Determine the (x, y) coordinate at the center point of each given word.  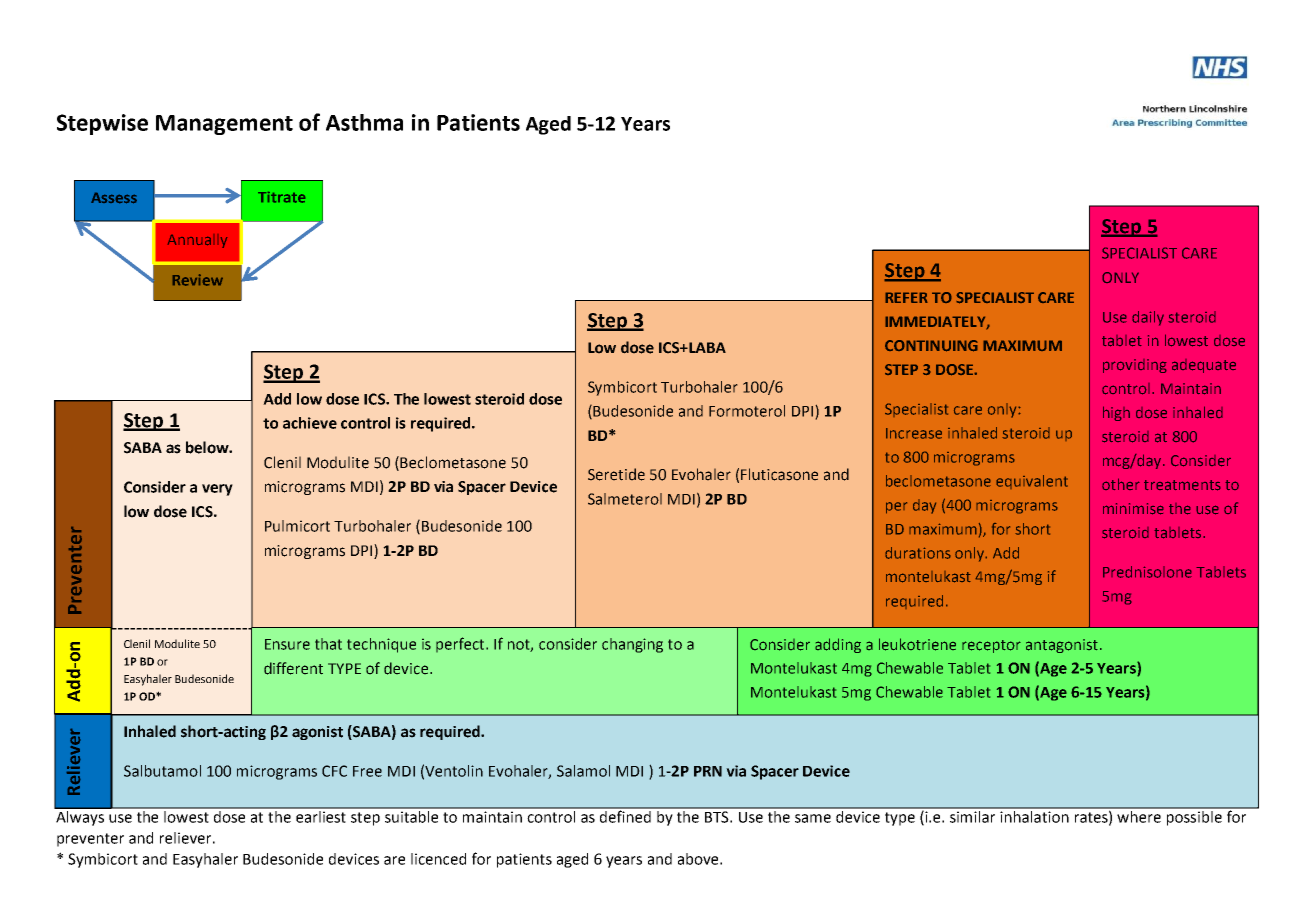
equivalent (1032, 482)
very (217, 490)
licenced (438, 859)
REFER (906, 297)
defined (626, 815)
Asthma (364, 122)
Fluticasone (779, 474)
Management (224, 125)
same (813, 818)
